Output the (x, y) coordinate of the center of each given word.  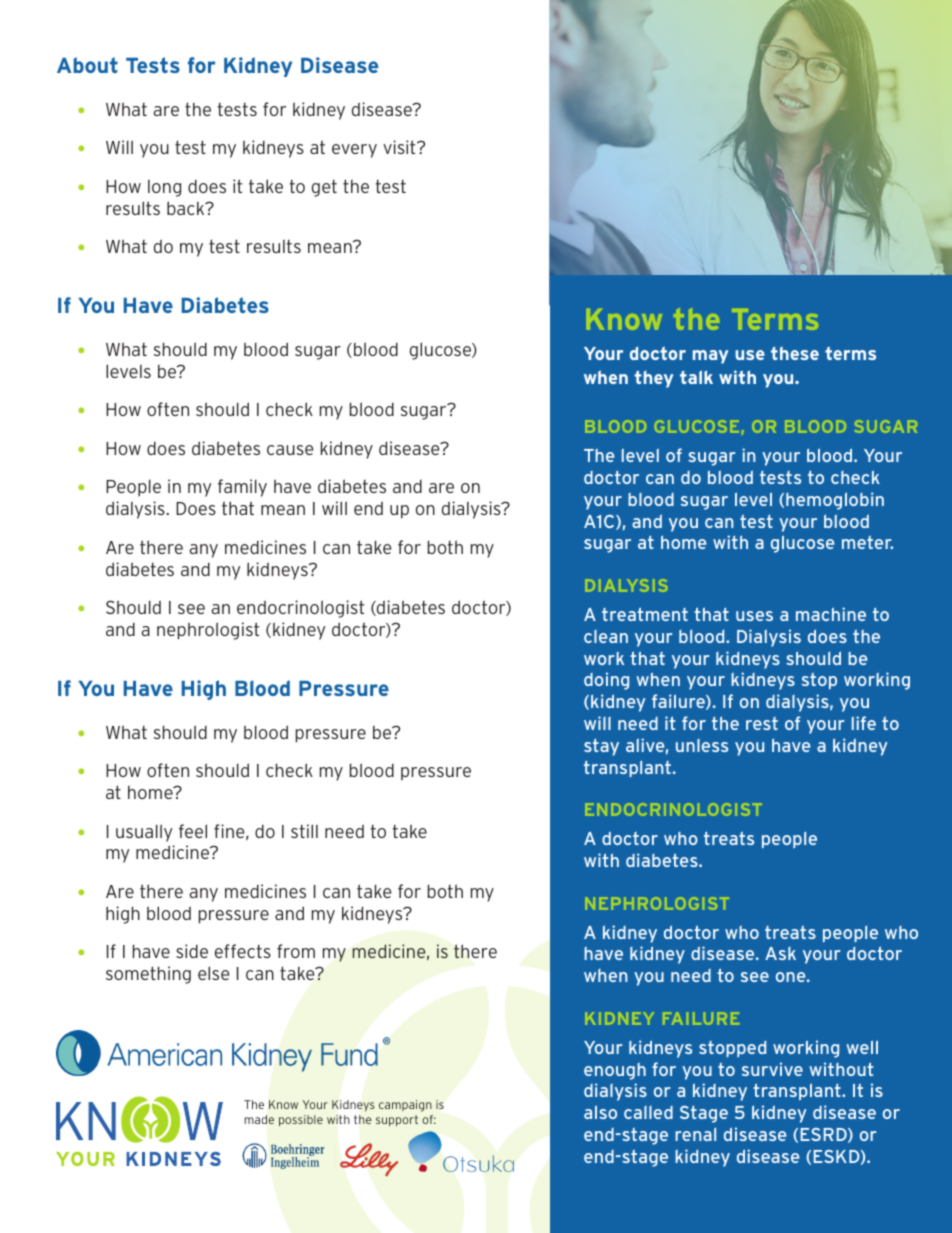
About (87, 65)
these (795, 353)
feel (193, 831)
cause (290, 450)
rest (762, 723)
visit (400, 147)
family (242, 488)
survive (772, 1069)
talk (696, 377)
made (259, 1119)
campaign (405, 1106)
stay (601, 747)
